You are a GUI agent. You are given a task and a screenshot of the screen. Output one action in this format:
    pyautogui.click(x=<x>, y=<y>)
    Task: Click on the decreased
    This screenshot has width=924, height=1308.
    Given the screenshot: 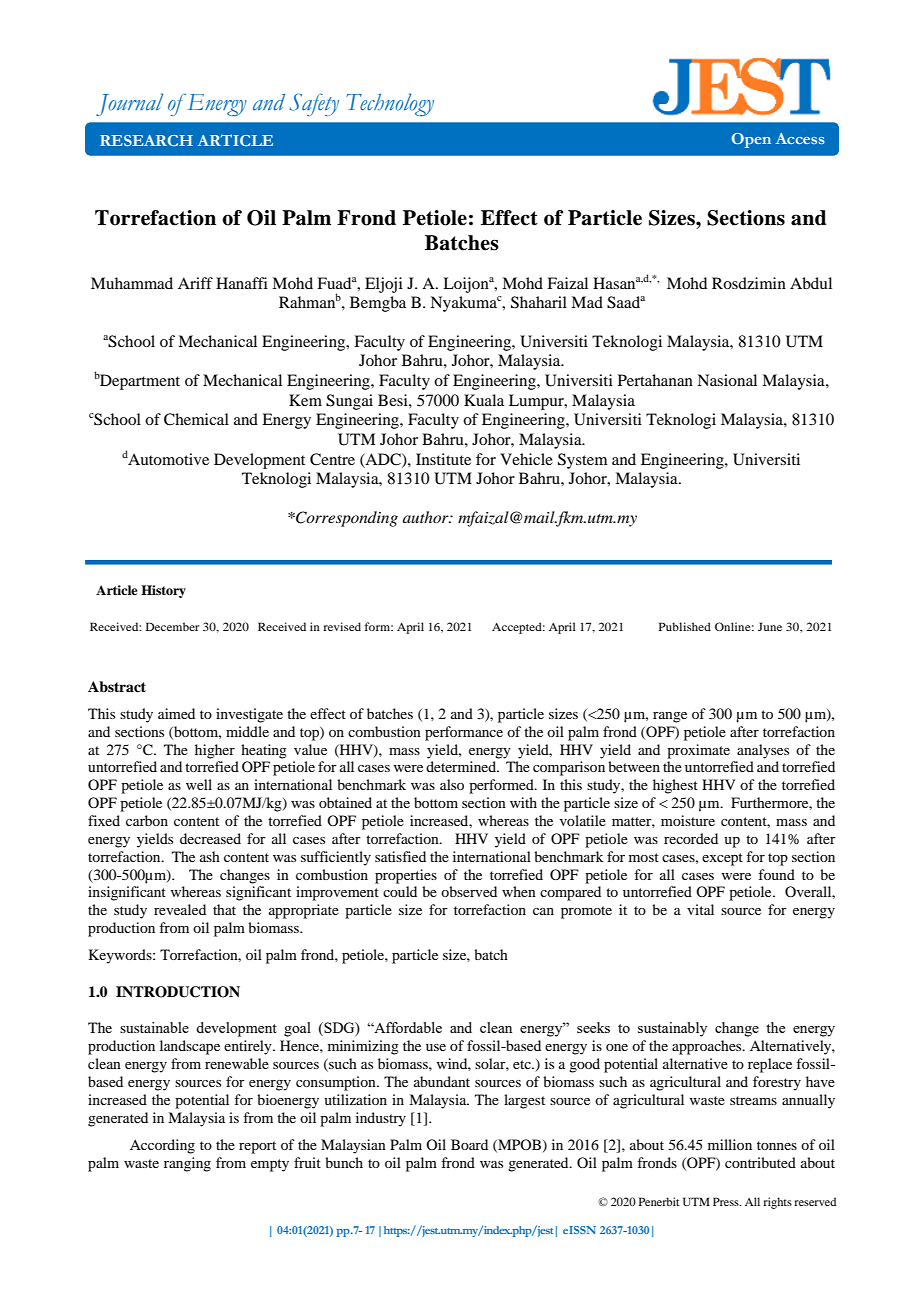 What is the action you would take?
    pyautogui.click(x=210, y=838)
